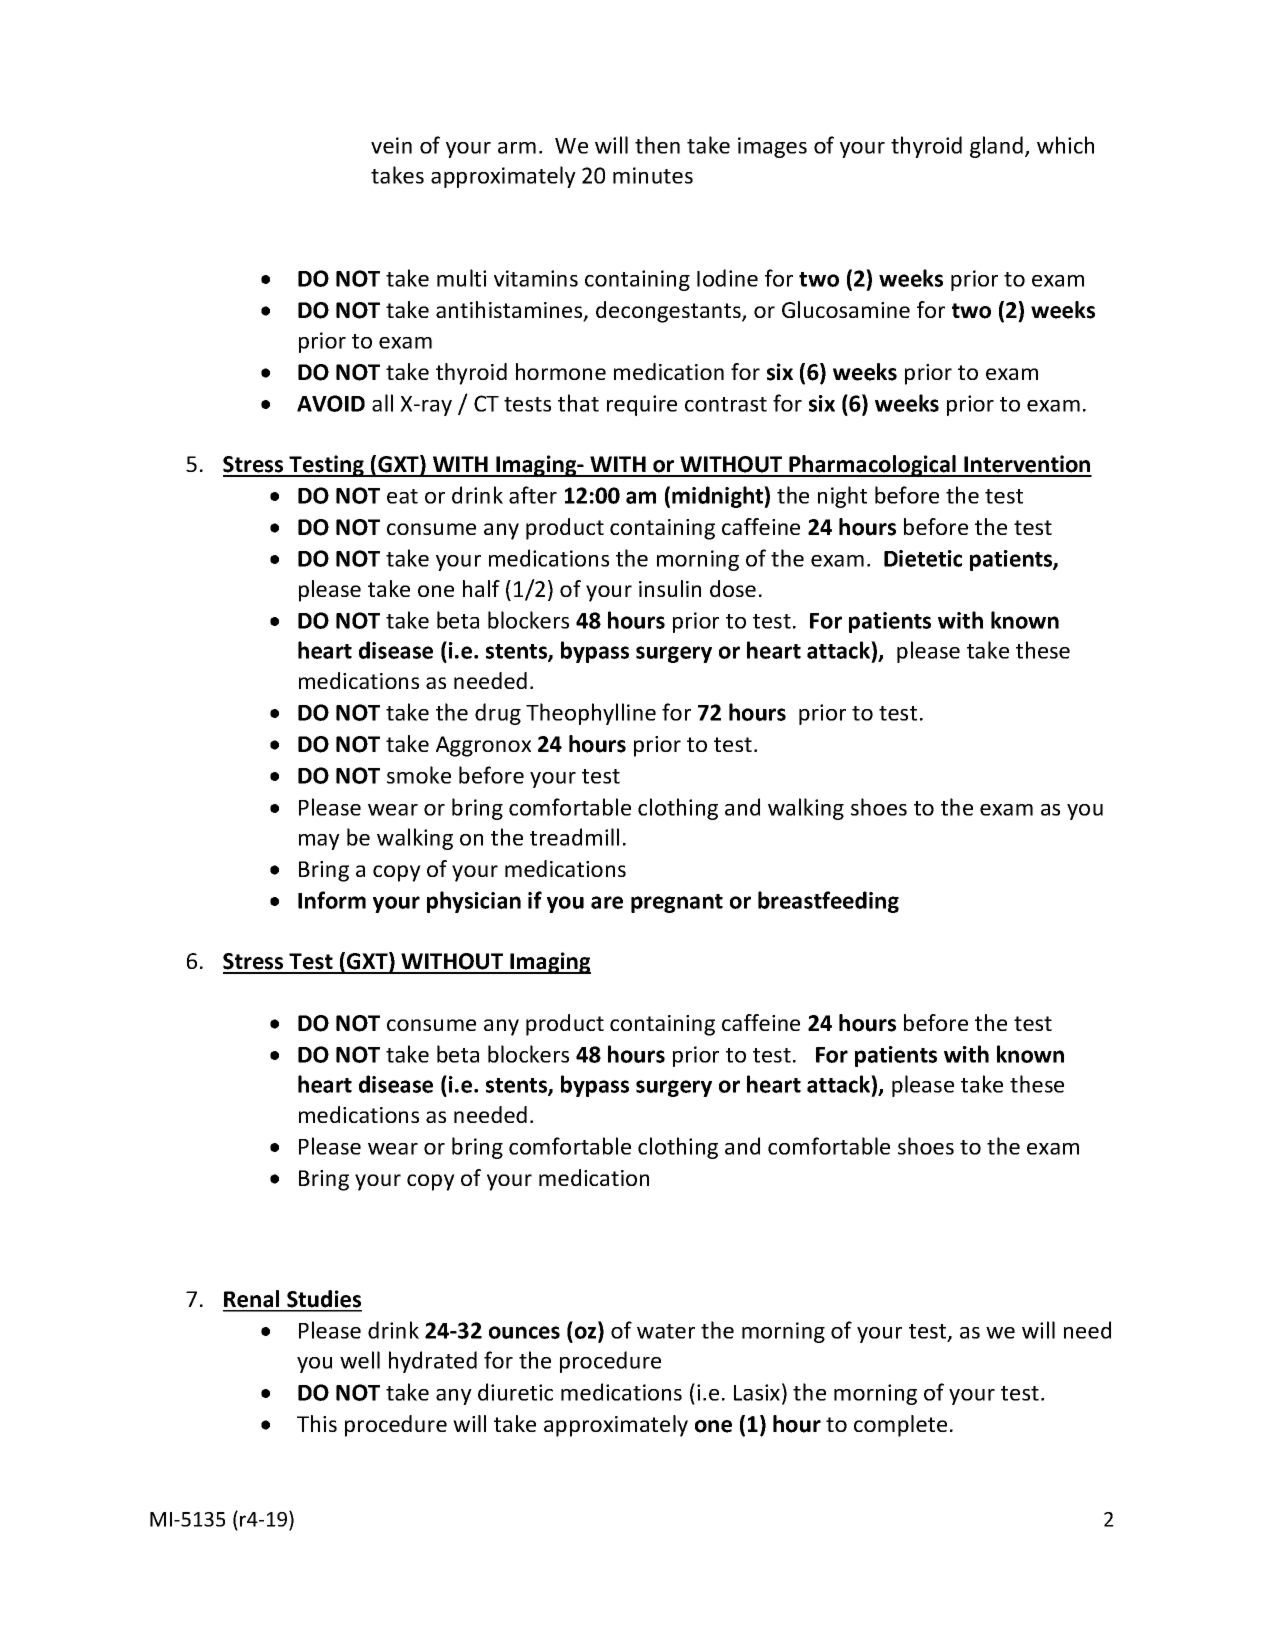  What do you see at coordinates (828, 902) in the page?
I see `breastfeeding` at bounding box center [828, 902].
